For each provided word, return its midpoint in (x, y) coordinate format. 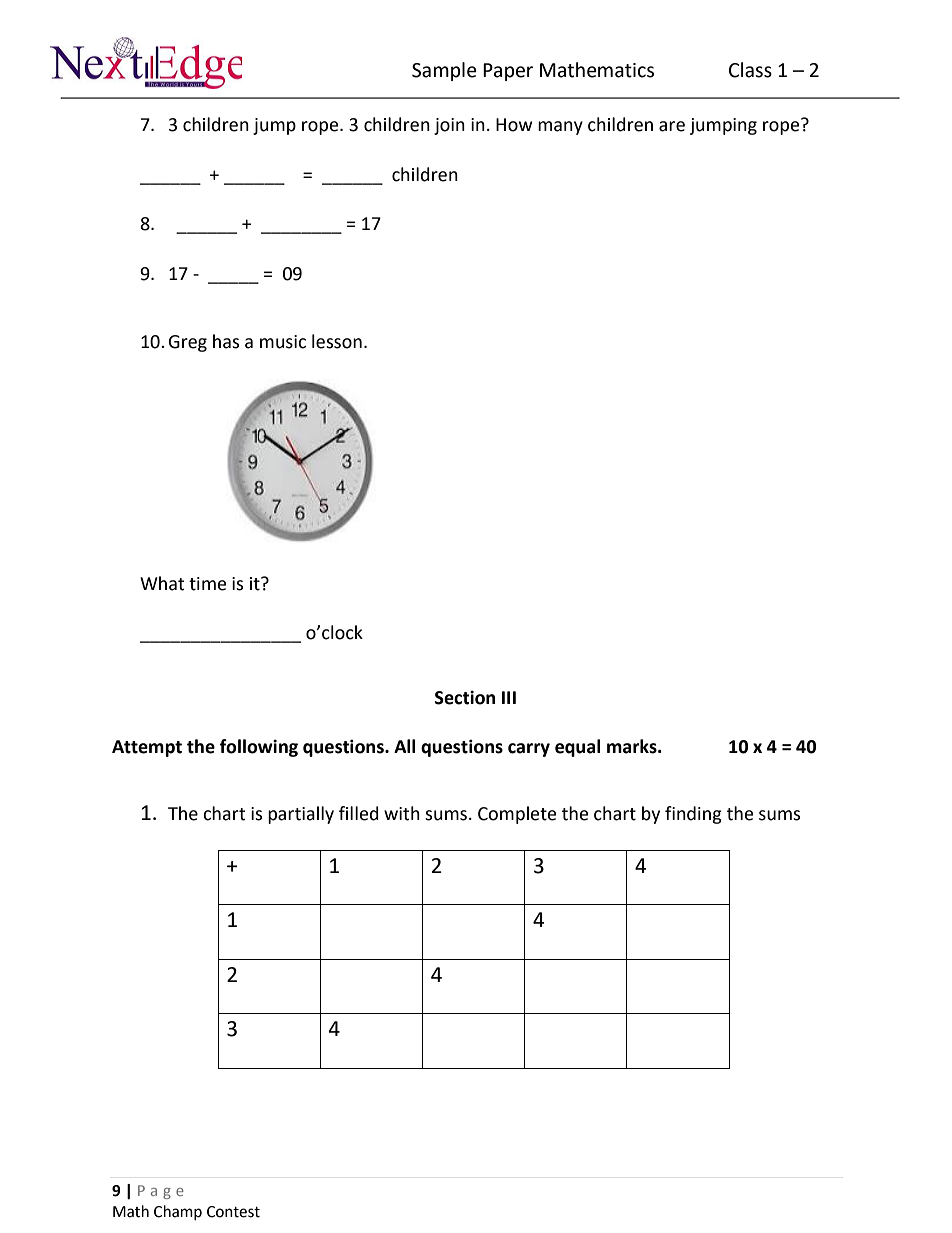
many (560, 128)
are (672, 126)
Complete (517, 815)
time (207, 584)
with (402, 813)
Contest (233, 1212)
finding (693, 815)
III (509, 697)
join (449, 126)
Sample (444, 71)
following (258, 748)
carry (529, 750)
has (226, 341)
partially (301, 815)
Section (465, 697)
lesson (337, 341)
